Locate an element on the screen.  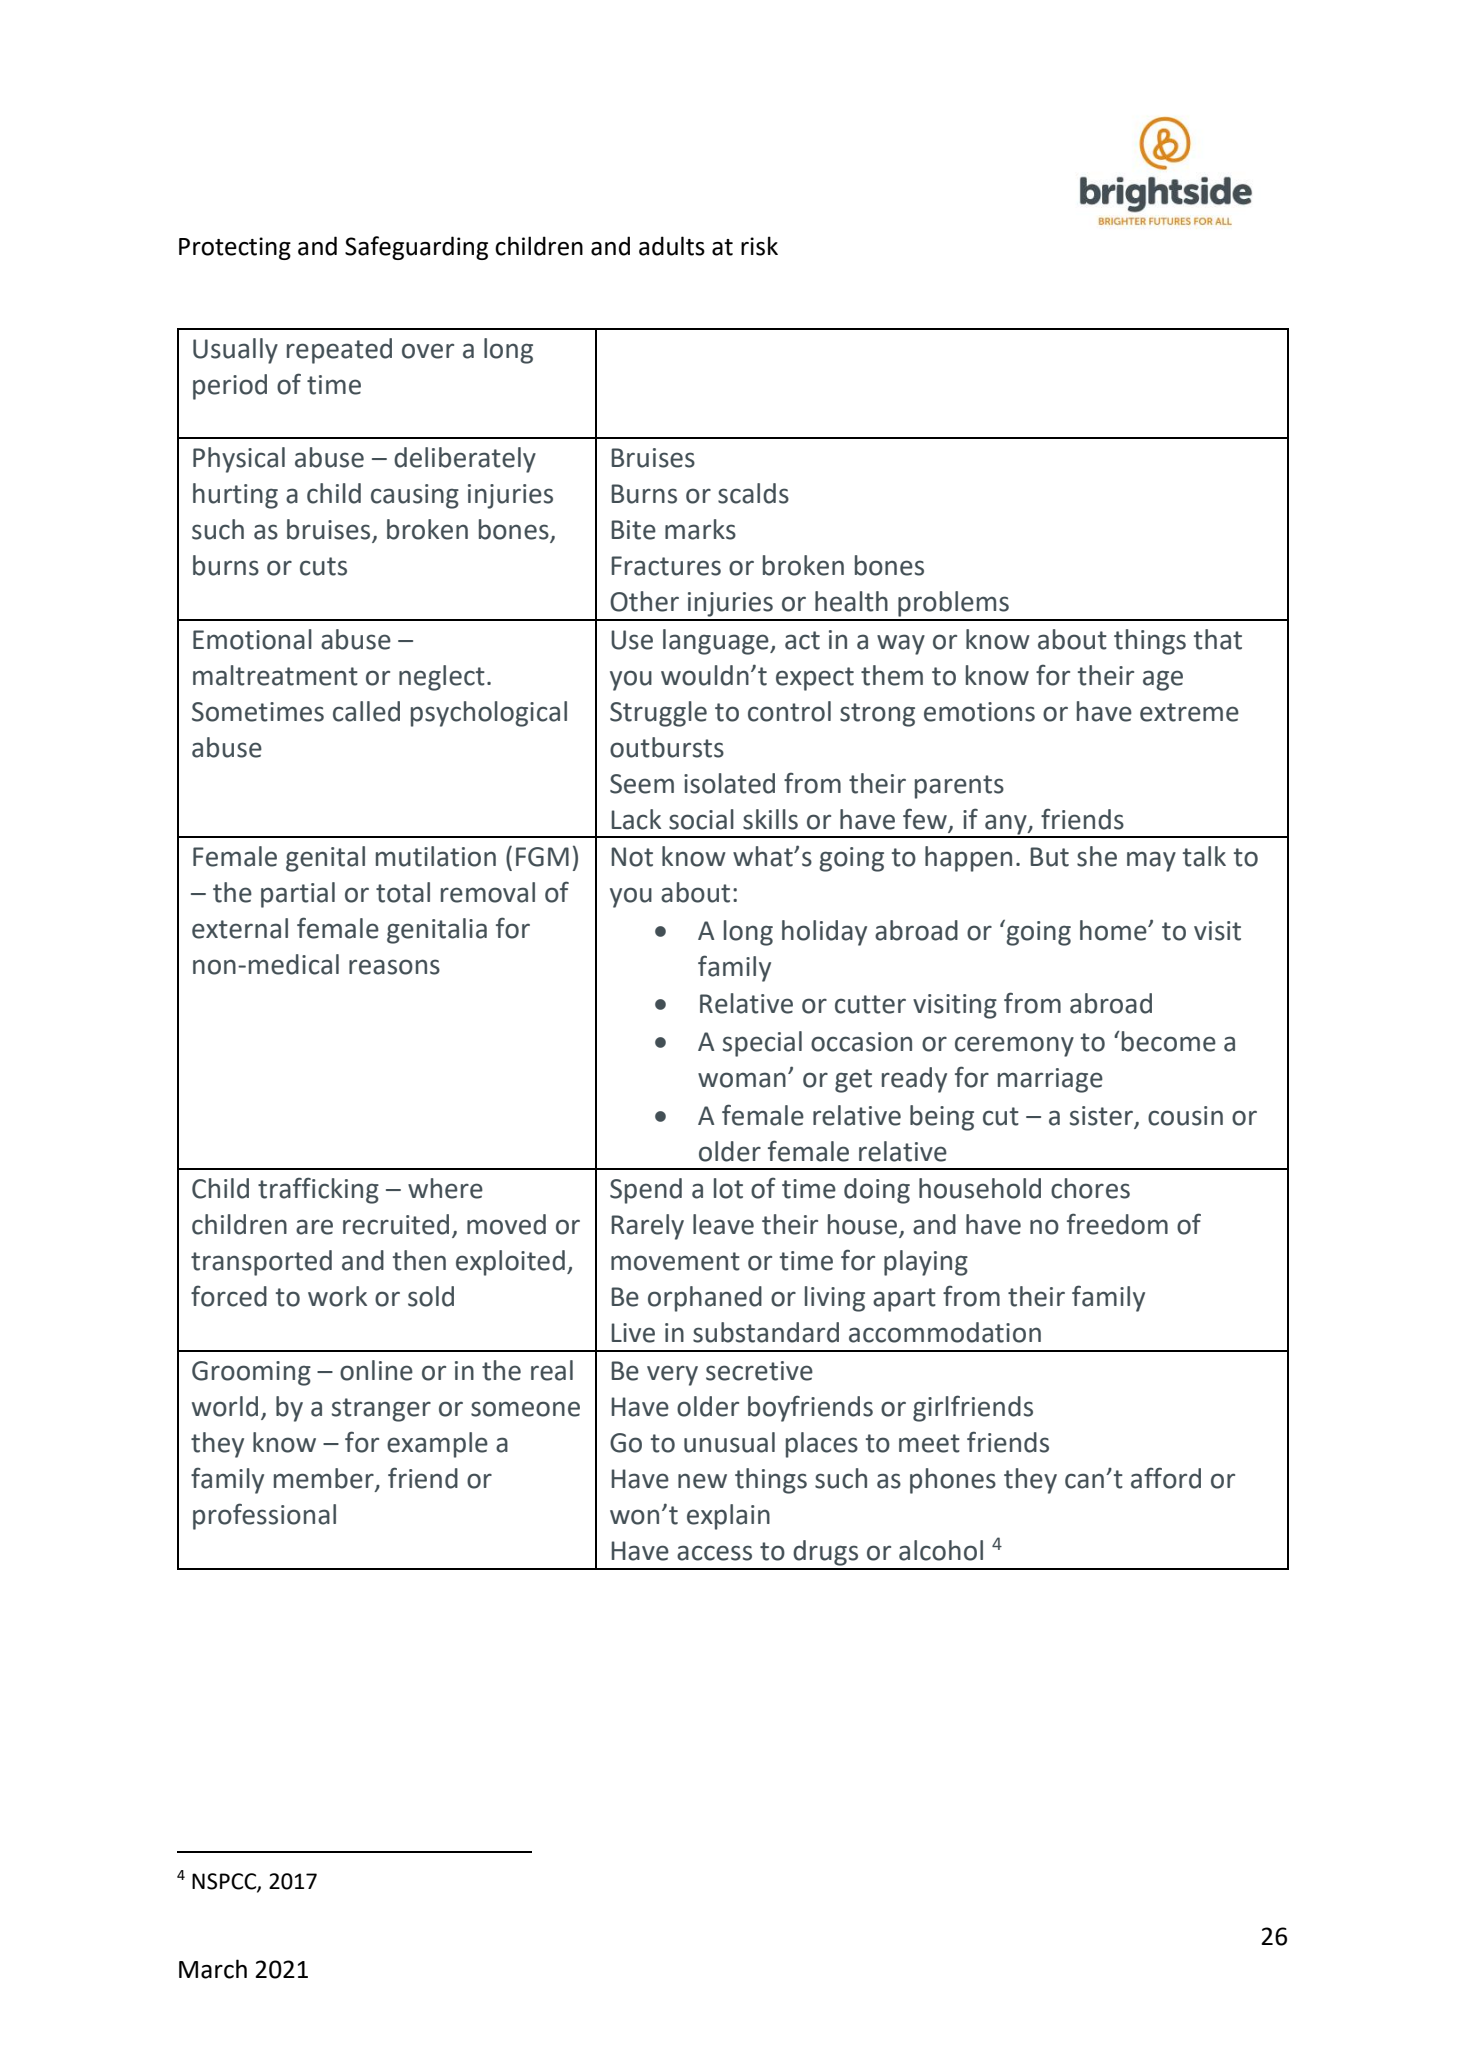
social is located at coordinates (701, 819).
